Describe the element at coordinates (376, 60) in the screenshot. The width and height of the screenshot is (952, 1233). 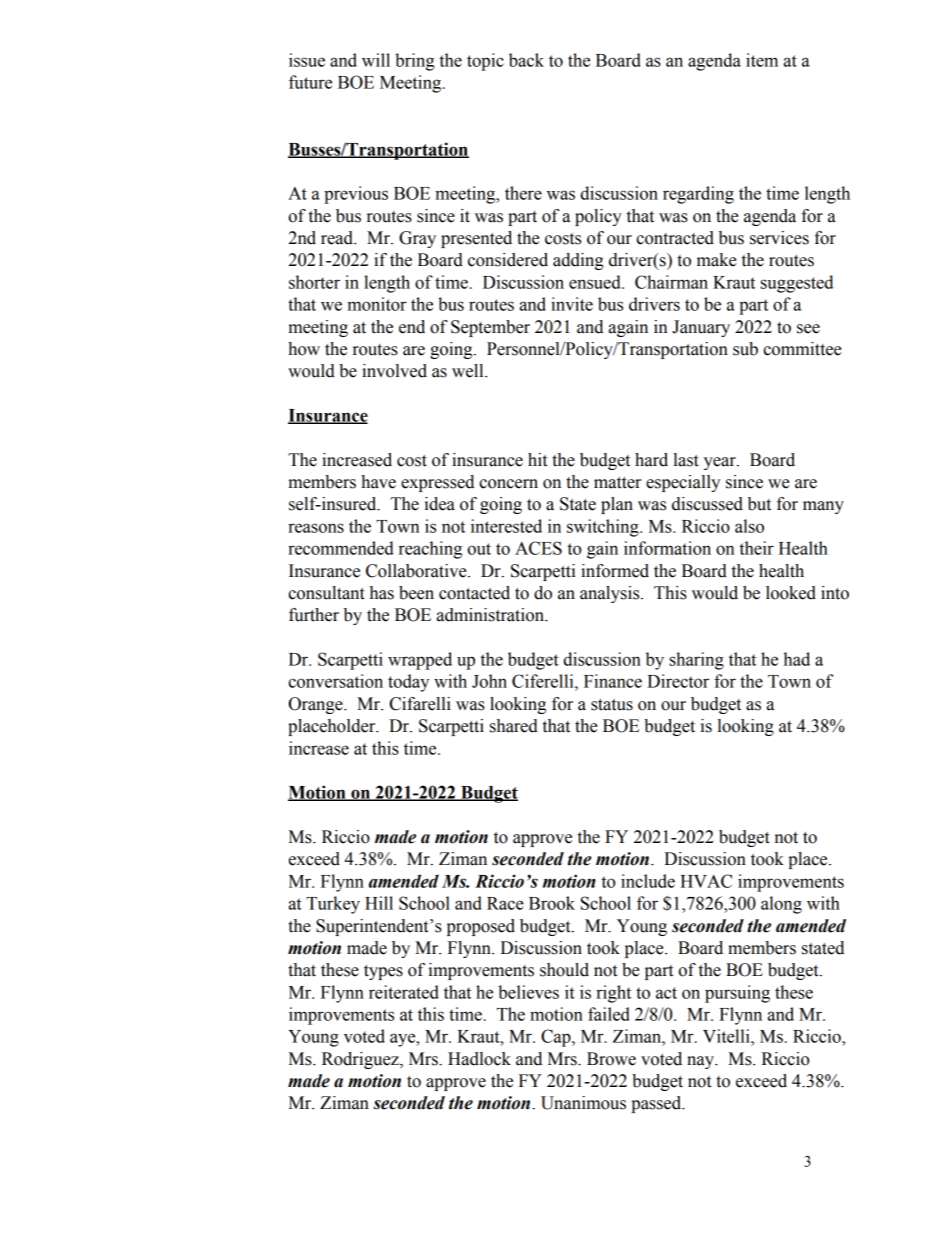
I see `will` at that location.
